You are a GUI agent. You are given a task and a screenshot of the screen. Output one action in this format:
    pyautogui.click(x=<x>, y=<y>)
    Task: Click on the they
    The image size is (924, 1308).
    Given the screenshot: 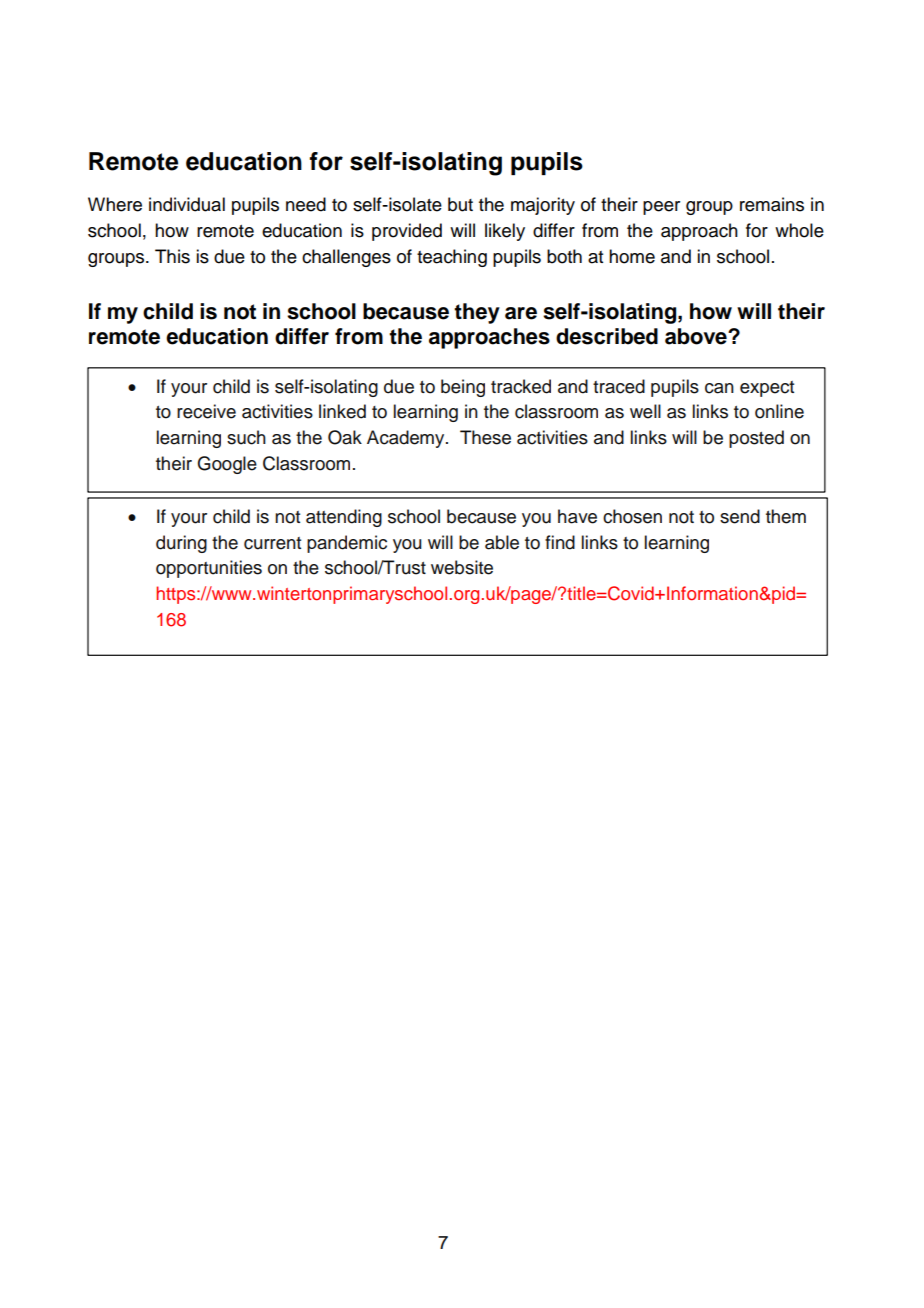 What is the action you would take?
    pyautogui.click(x=477, y=313)
